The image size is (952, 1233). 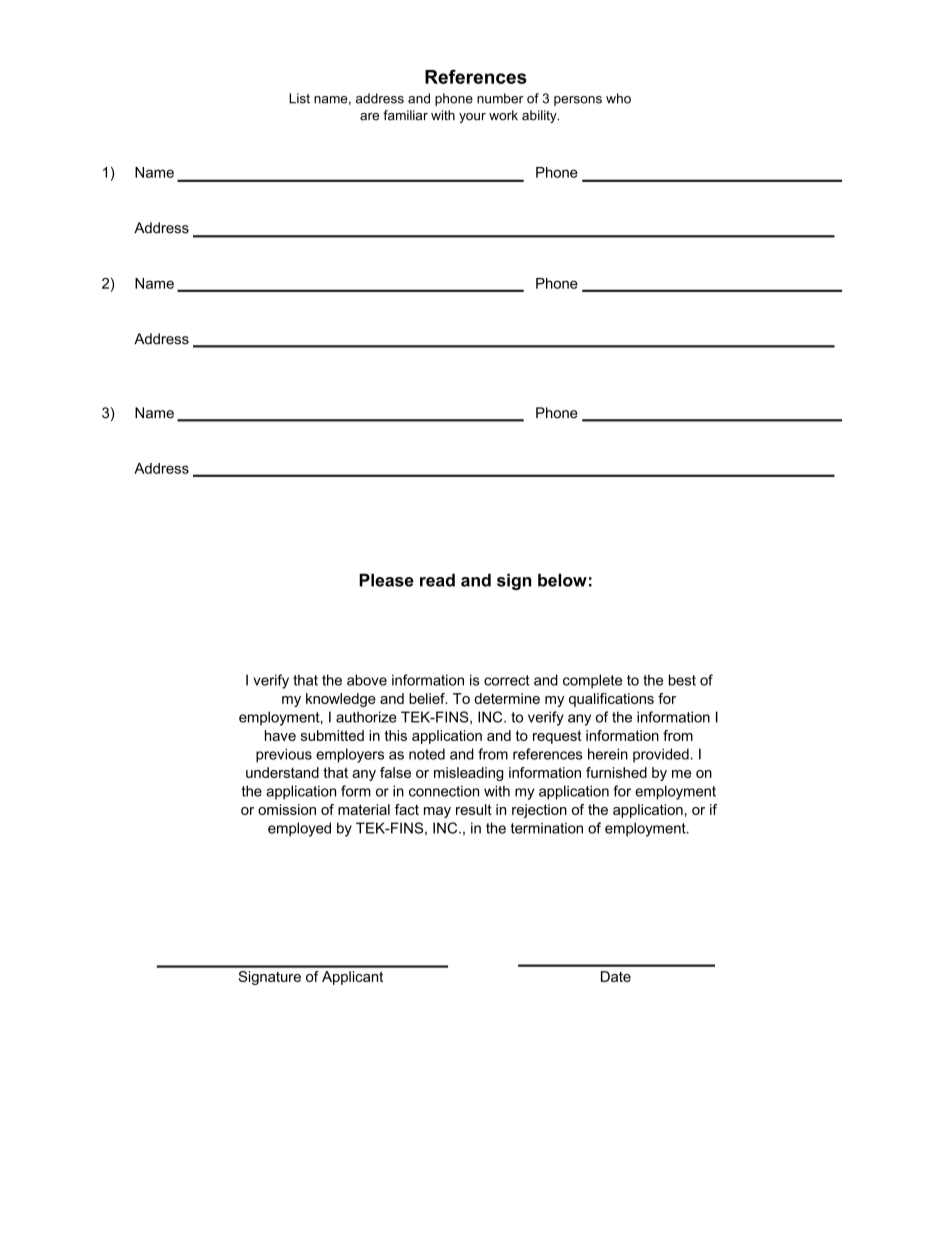 What do you see at coordinates (472, 118) in the page?
I see `your` at bounding box center [472, 118].
